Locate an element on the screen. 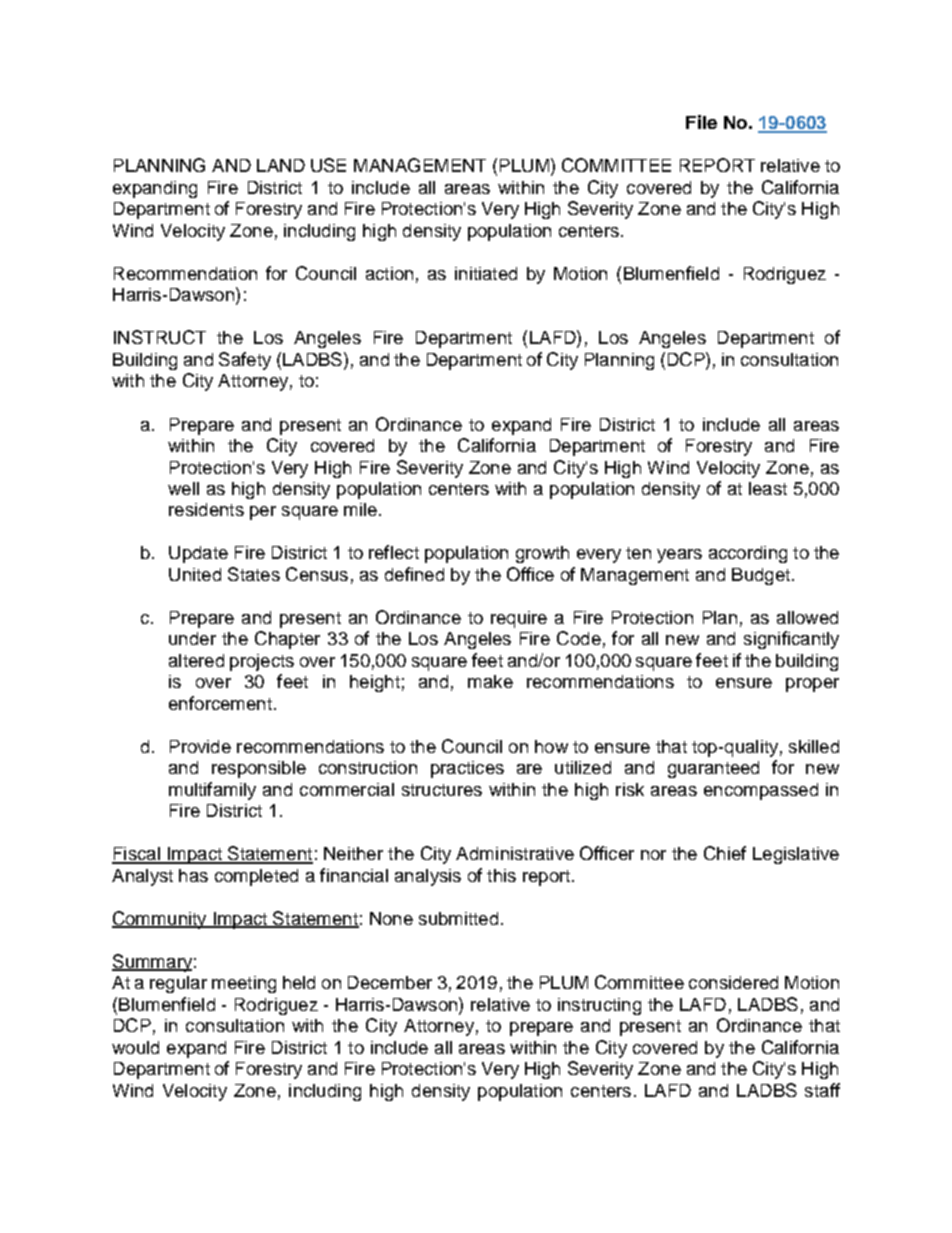 This screenshot has width=952, height=1233. United is located at coordinates (195, 574).
